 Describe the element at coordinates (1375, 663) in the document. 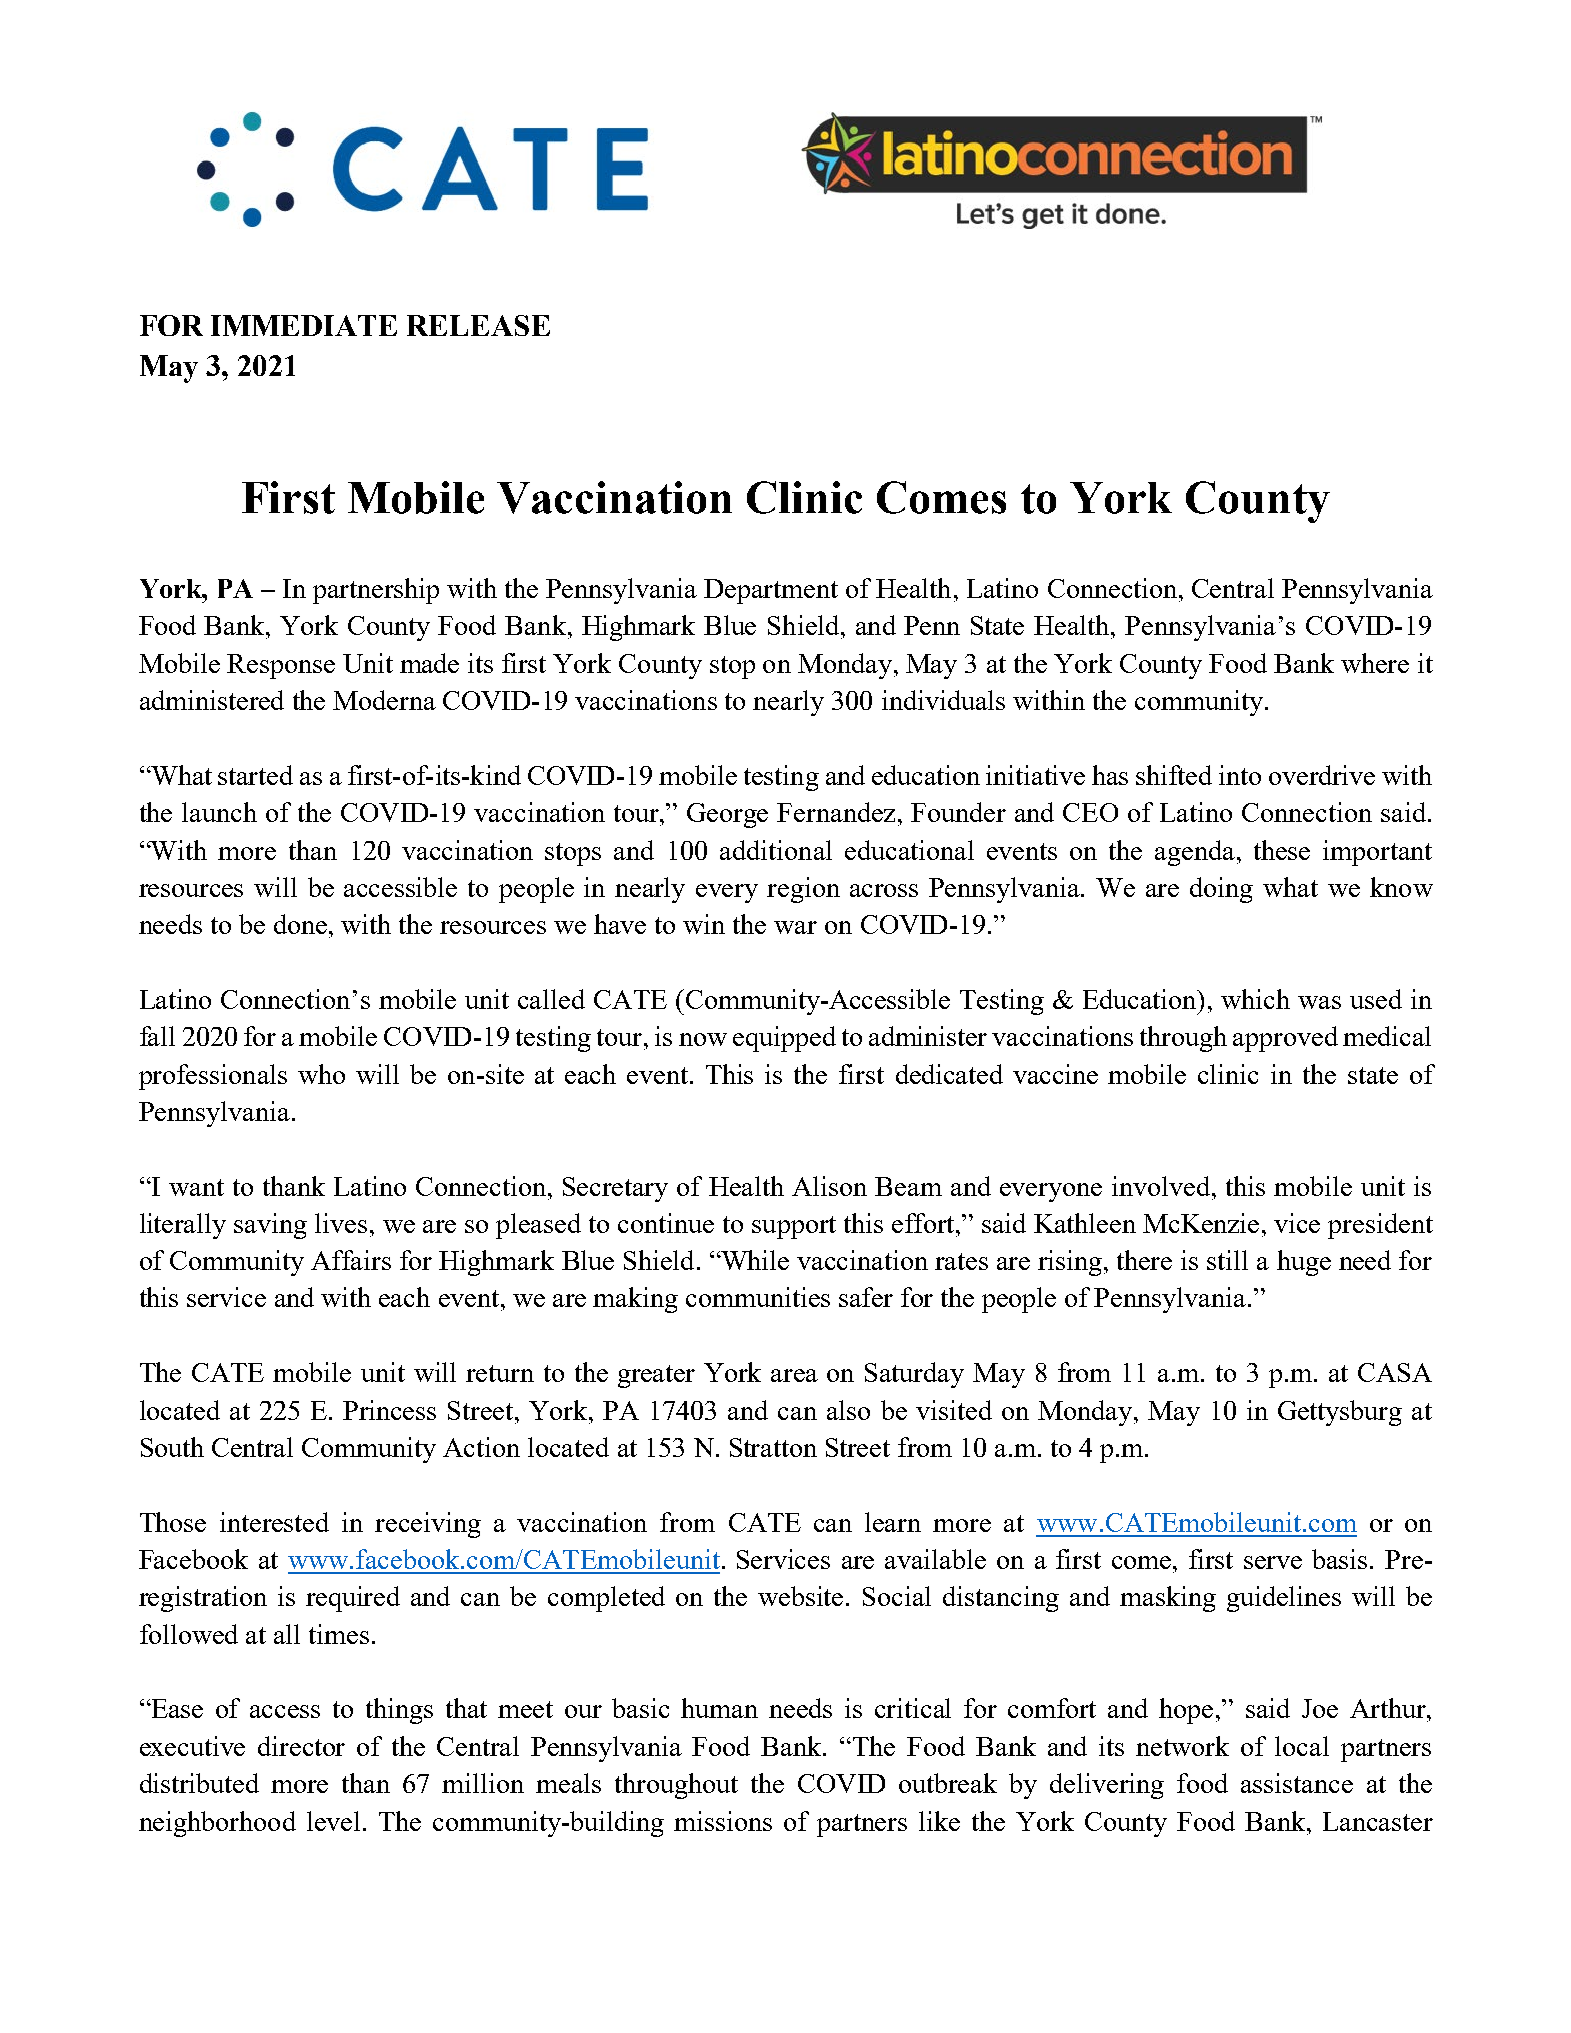

I see `where` at that location.
